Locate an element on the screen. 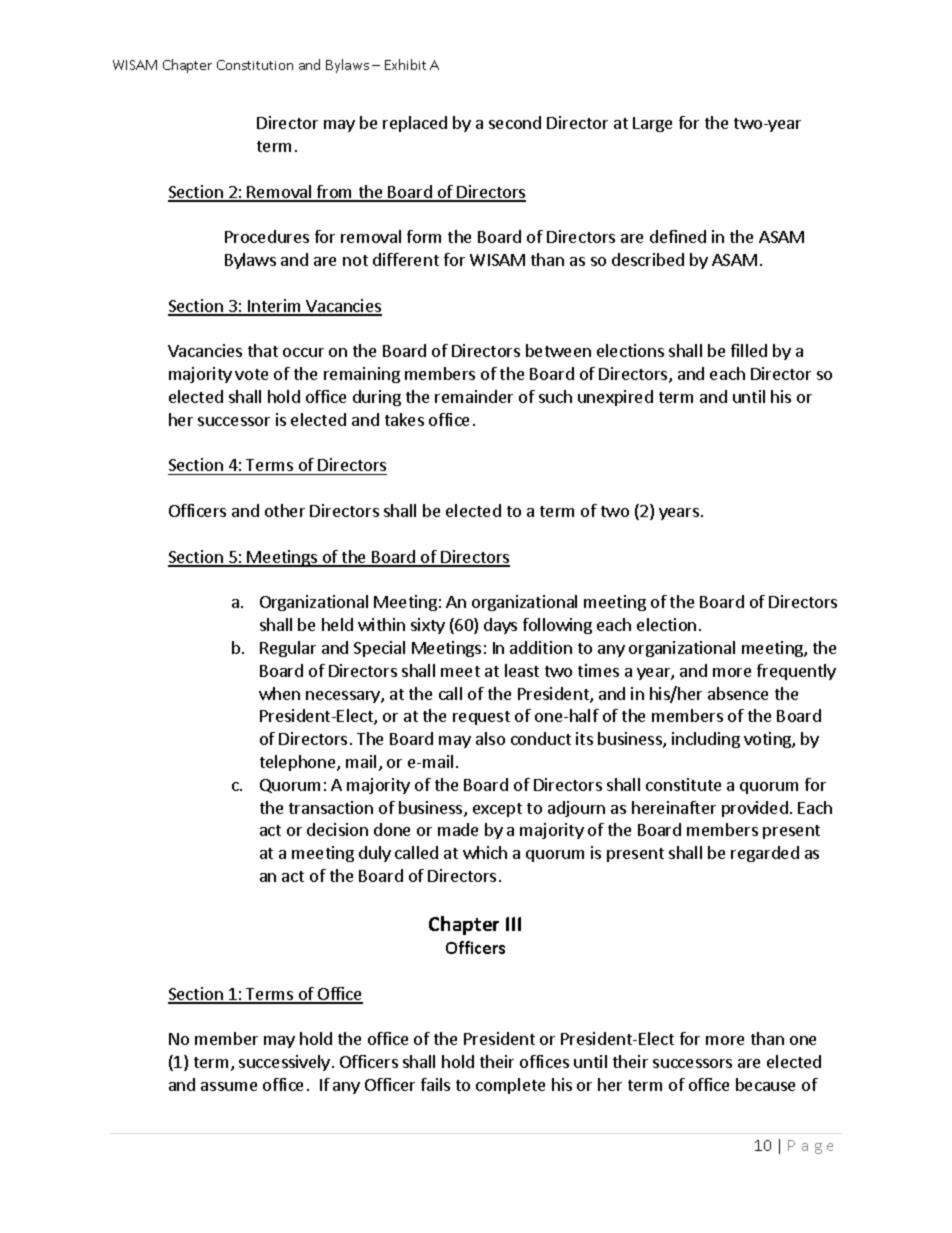  held is located at coordinates (337, 624).
